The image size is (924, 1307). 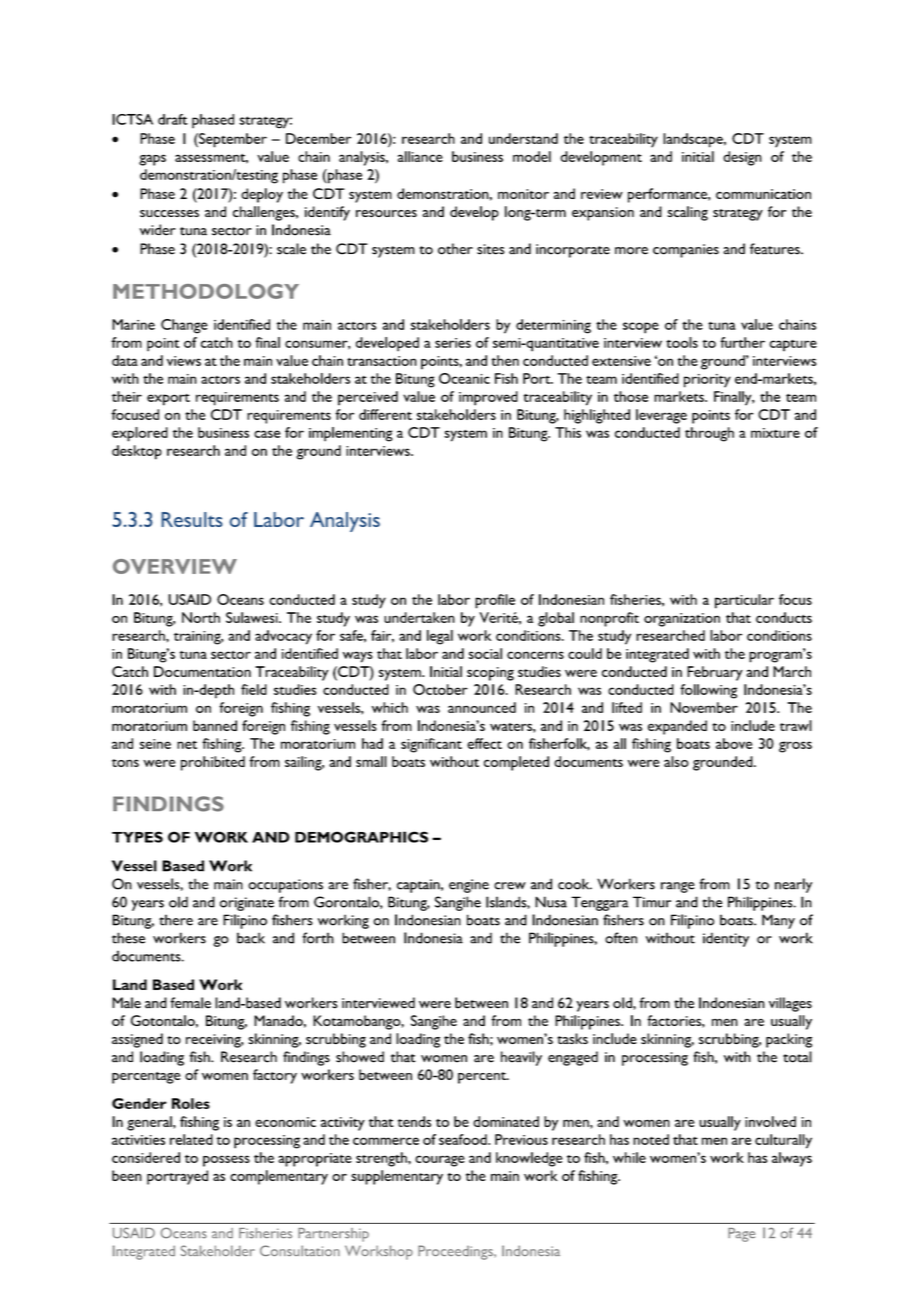 What do you see at coordinates (226, 1161) in the screenshot?
I see `possess` at bounding box center [226, 1161].
